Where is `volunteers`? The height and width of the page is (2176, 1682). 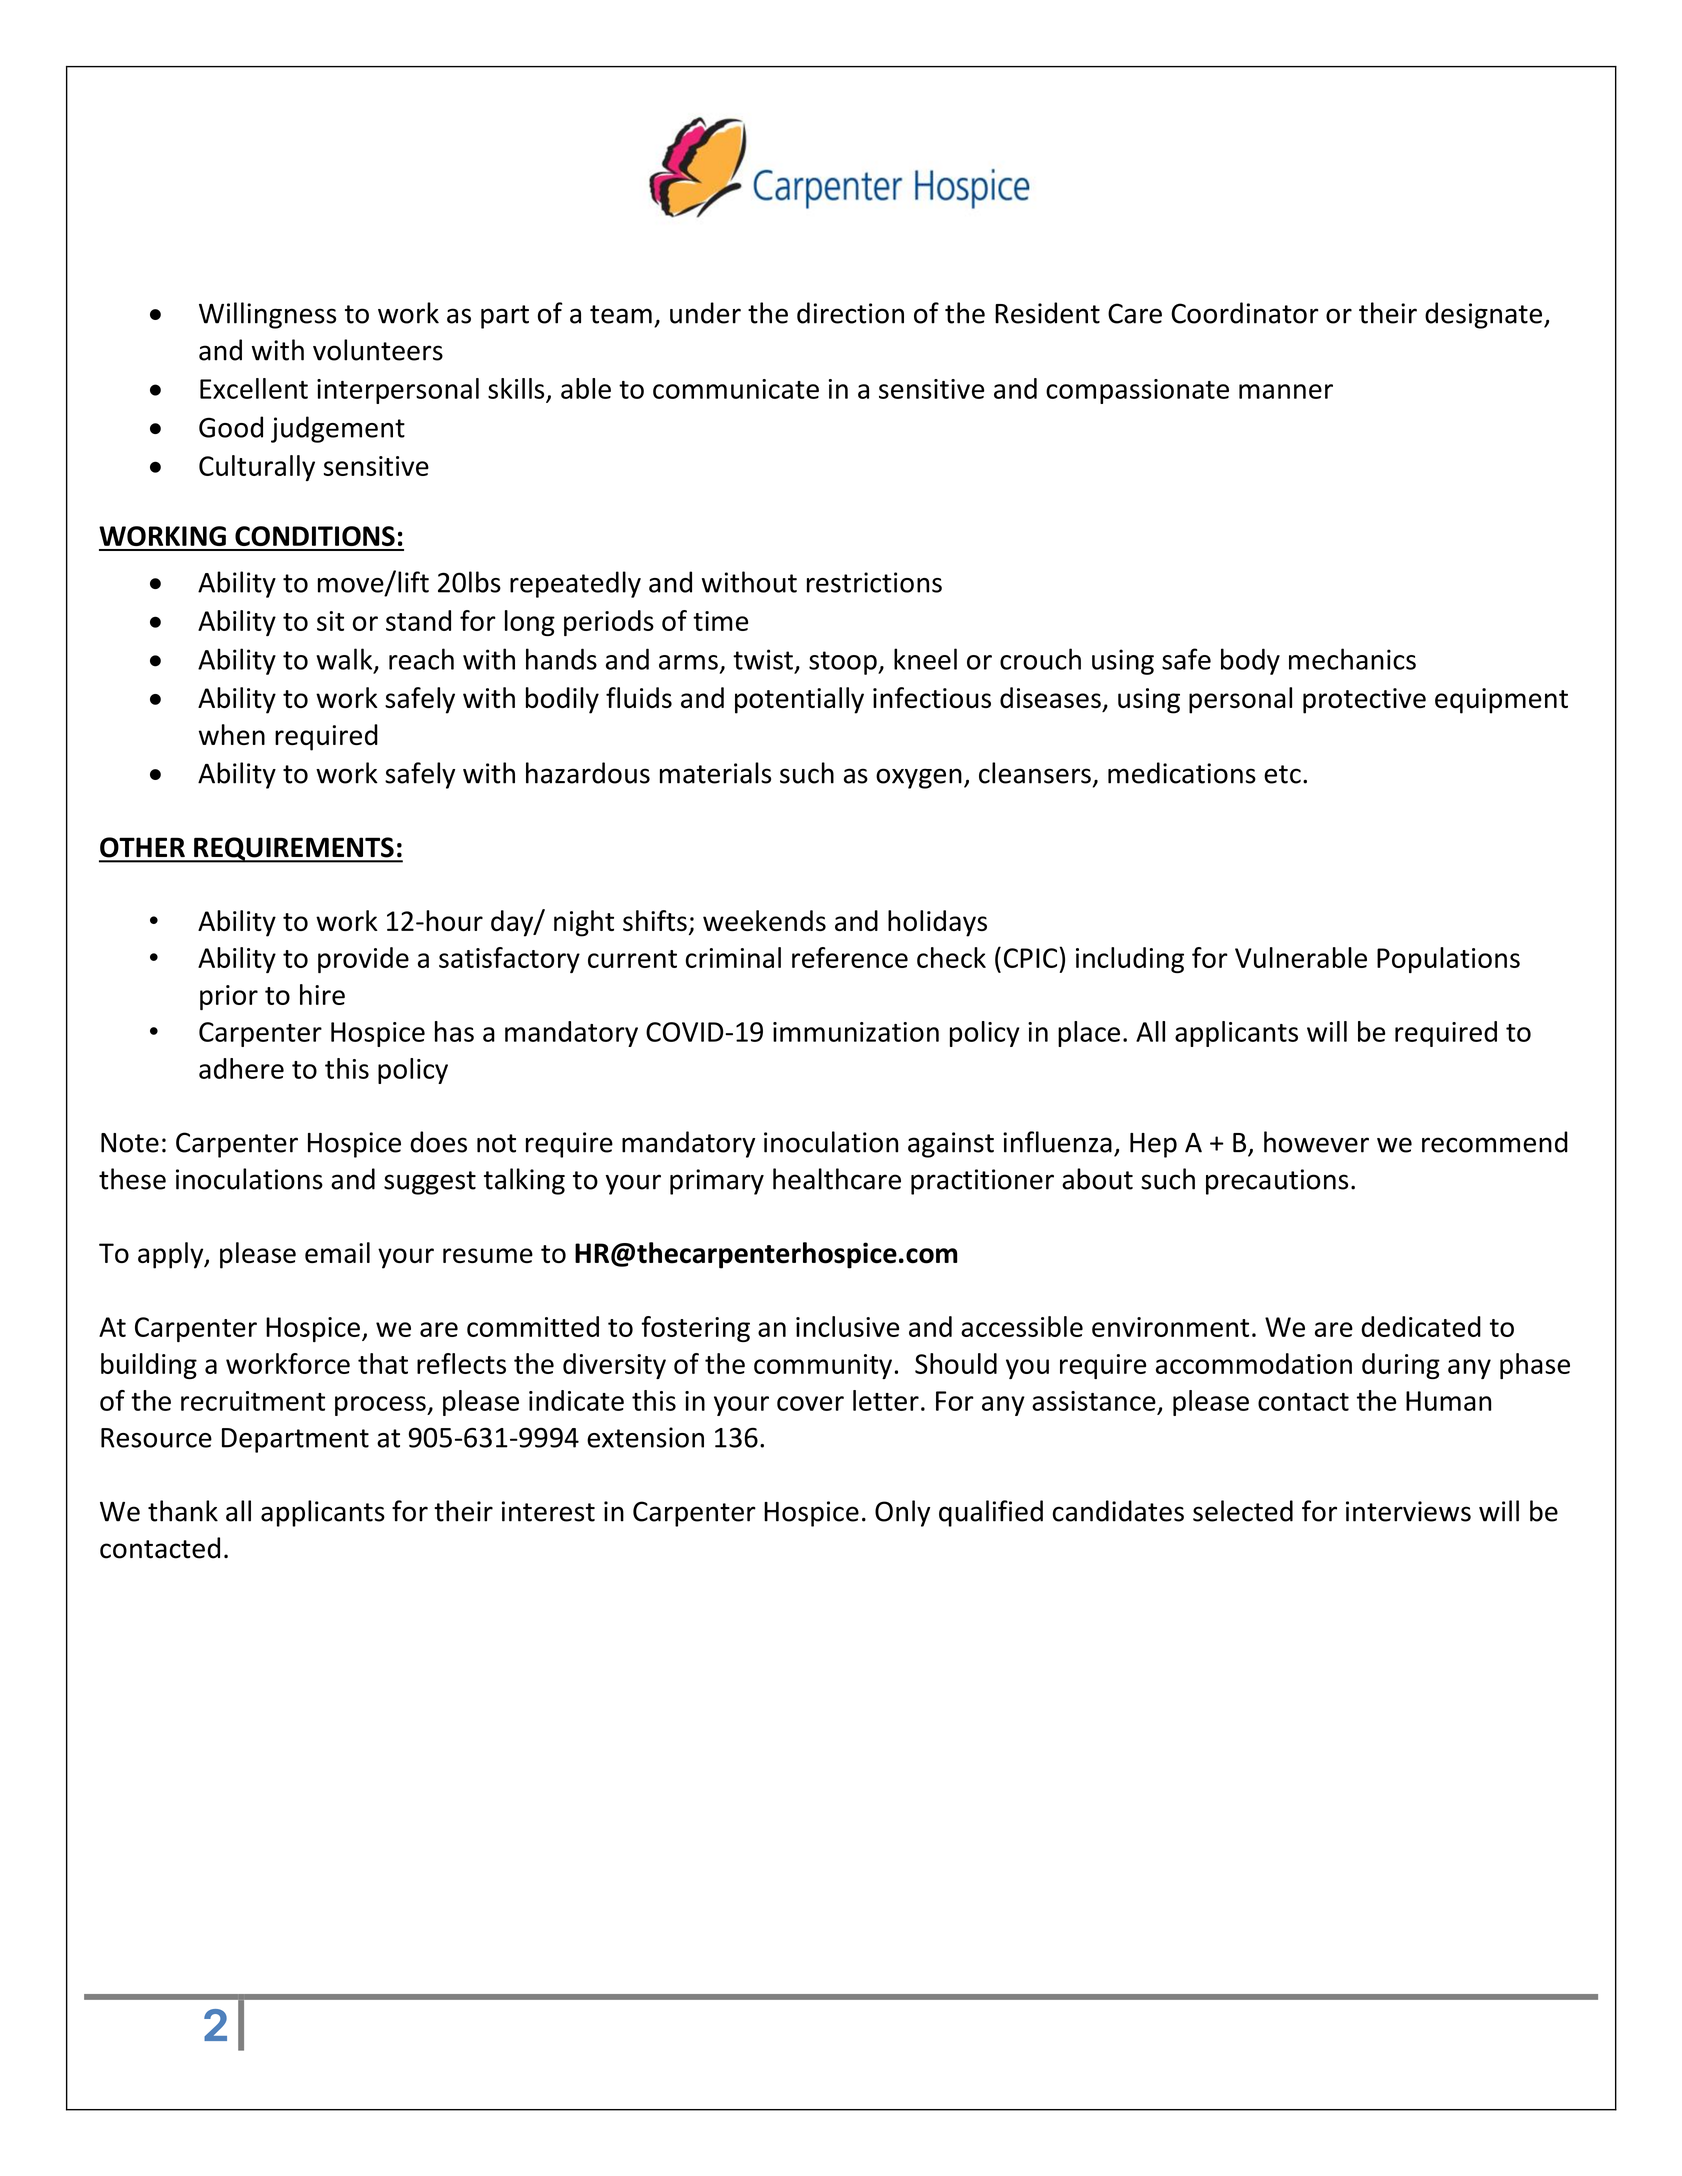 volunteers is located at coordinates (378, 350).
